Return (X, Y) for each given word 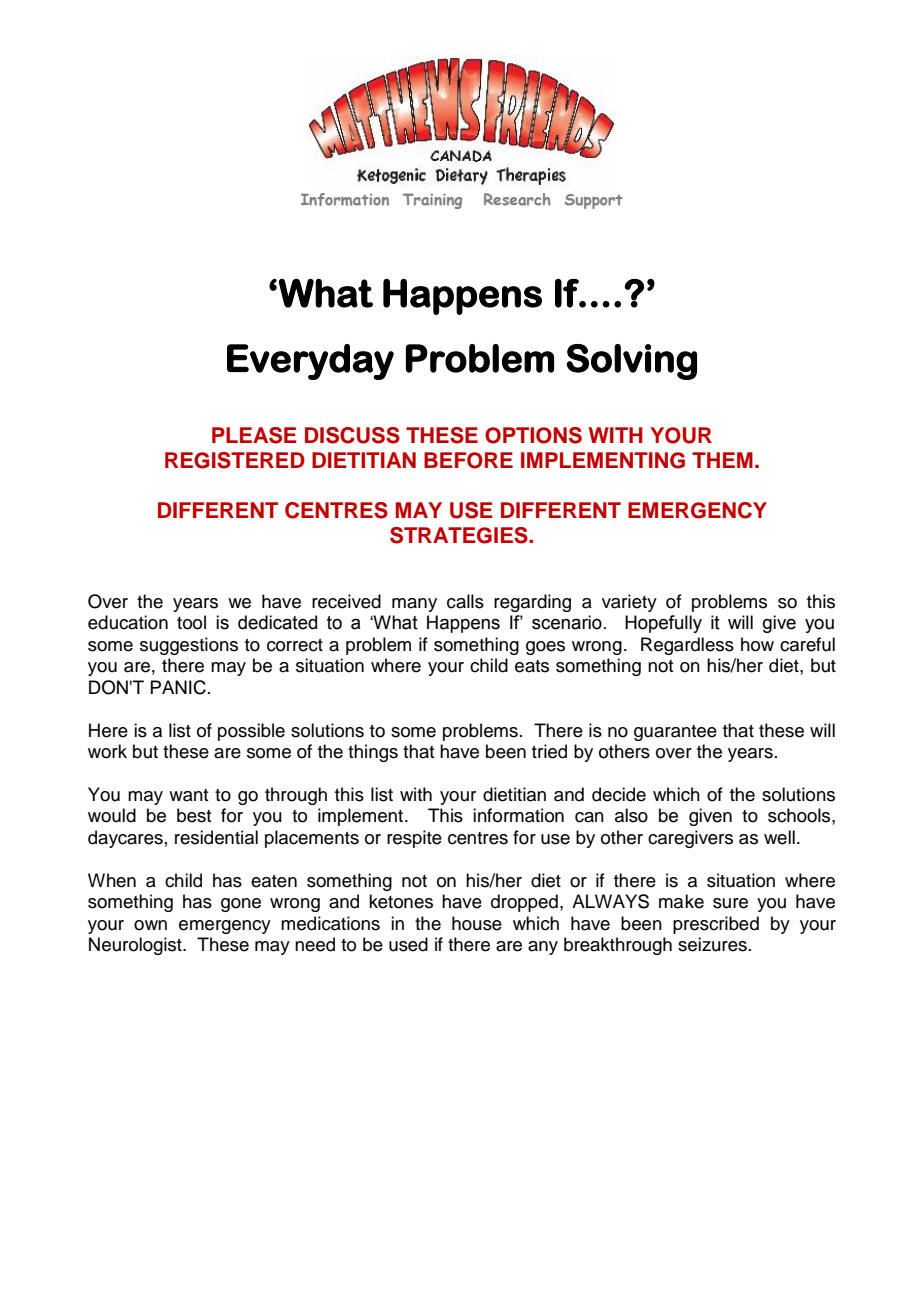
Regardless (687, 646)
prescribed (716, 925)
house (477, 923)
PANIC (178, 687)
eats (532, 666)
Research (517, 199)
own (150, 925)
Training (432, 201)
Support (594, 201)
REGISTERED (235, 460)
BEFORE (468, 460)
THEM (722, 460)
